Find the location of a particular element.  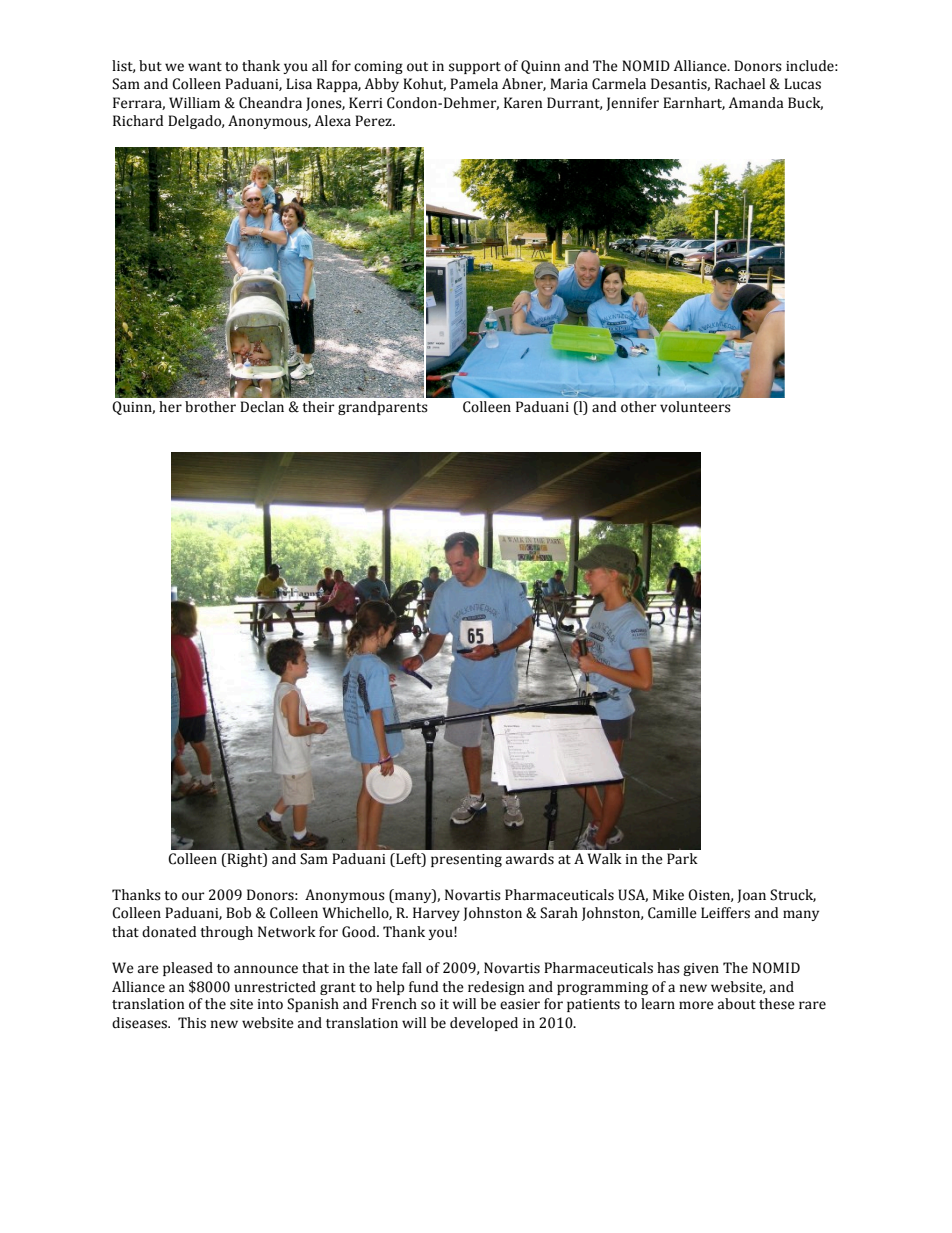

Park is located at coordinates (682, 859).
